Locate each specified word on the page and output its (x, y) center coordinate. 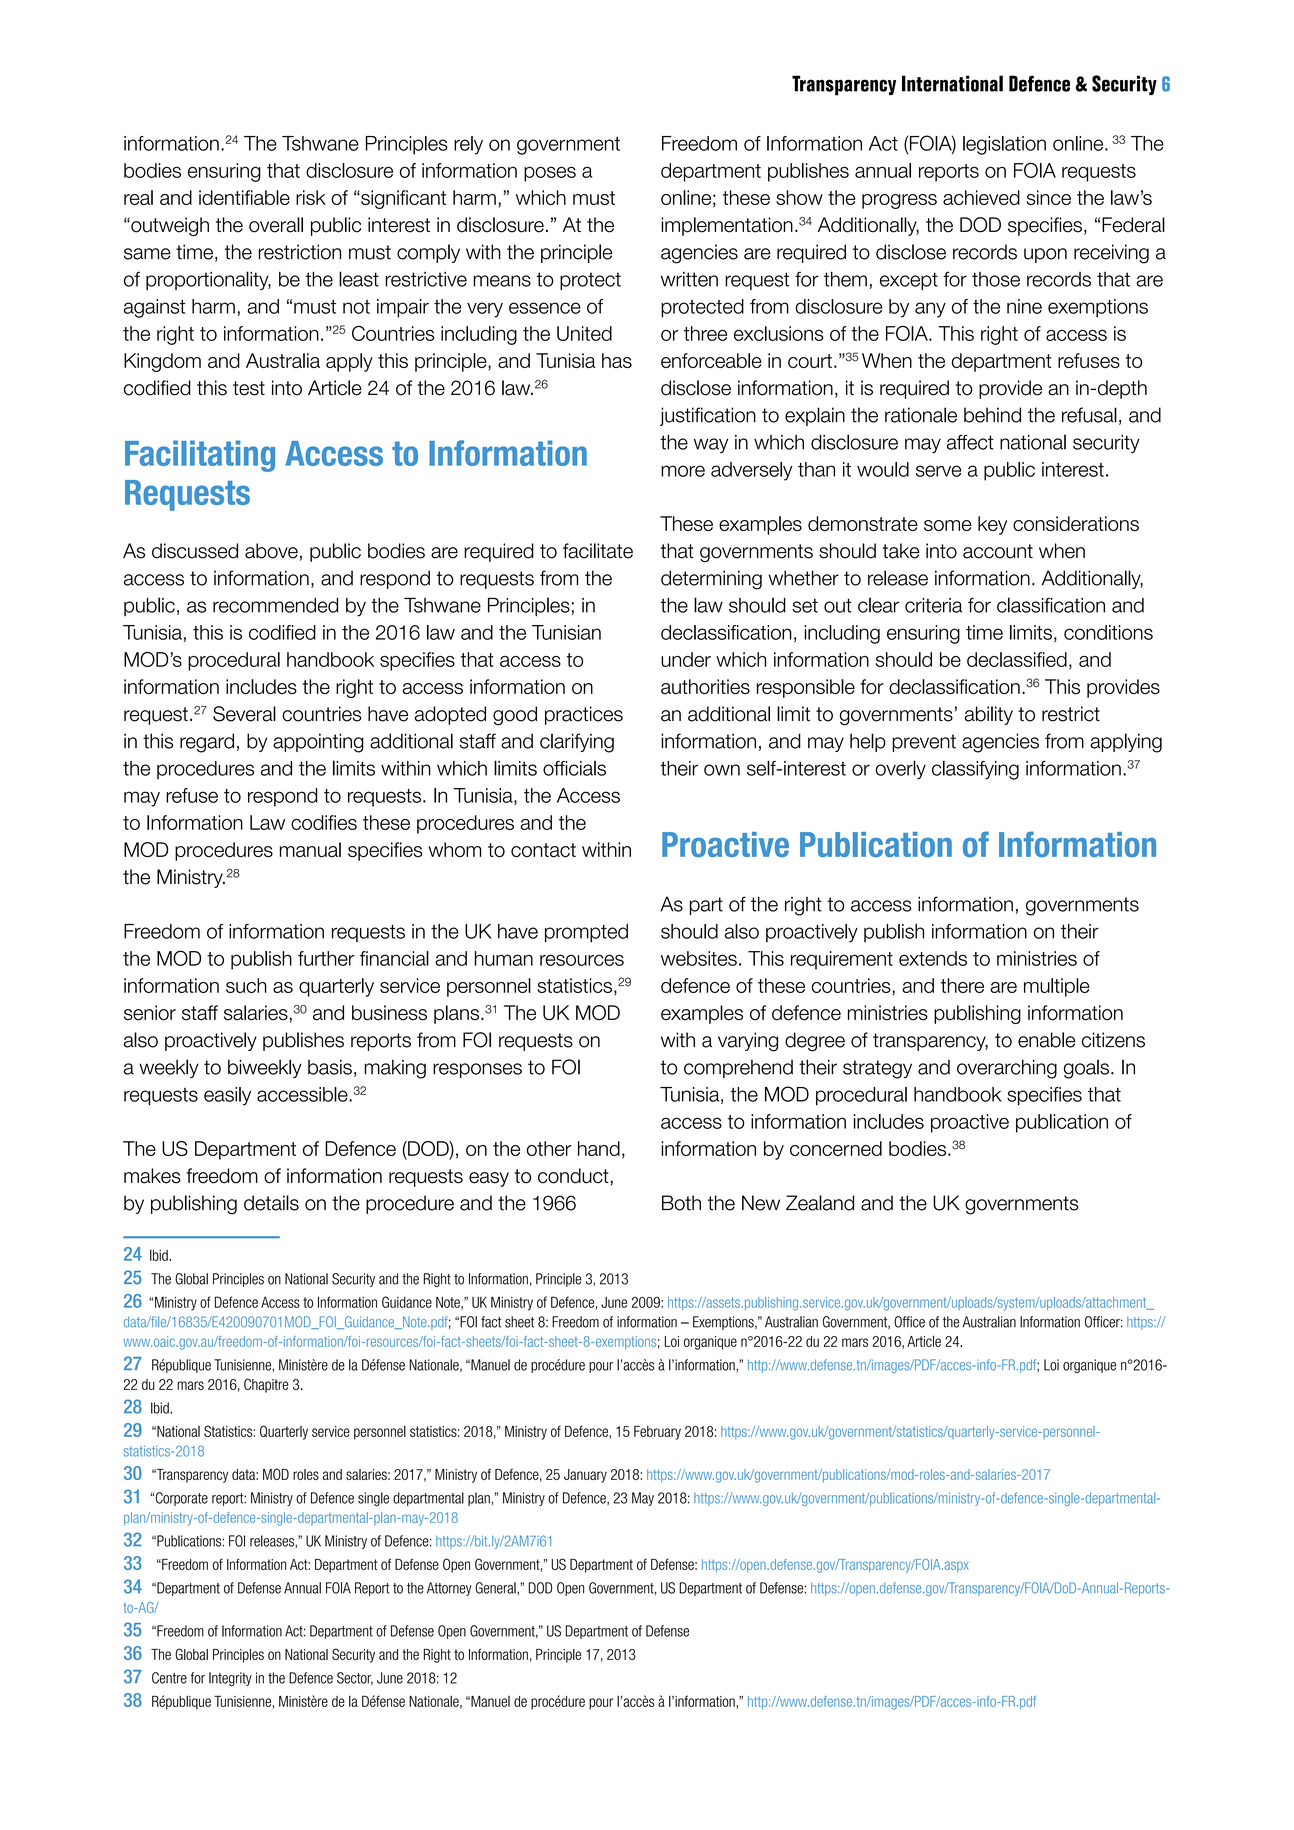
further (326, 958)
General (496, 1588)
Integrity (230, 1679)
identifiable (244, 197)
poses (550, 174)
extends (933, 958)
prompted (586, 933)
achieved (981, 197)
